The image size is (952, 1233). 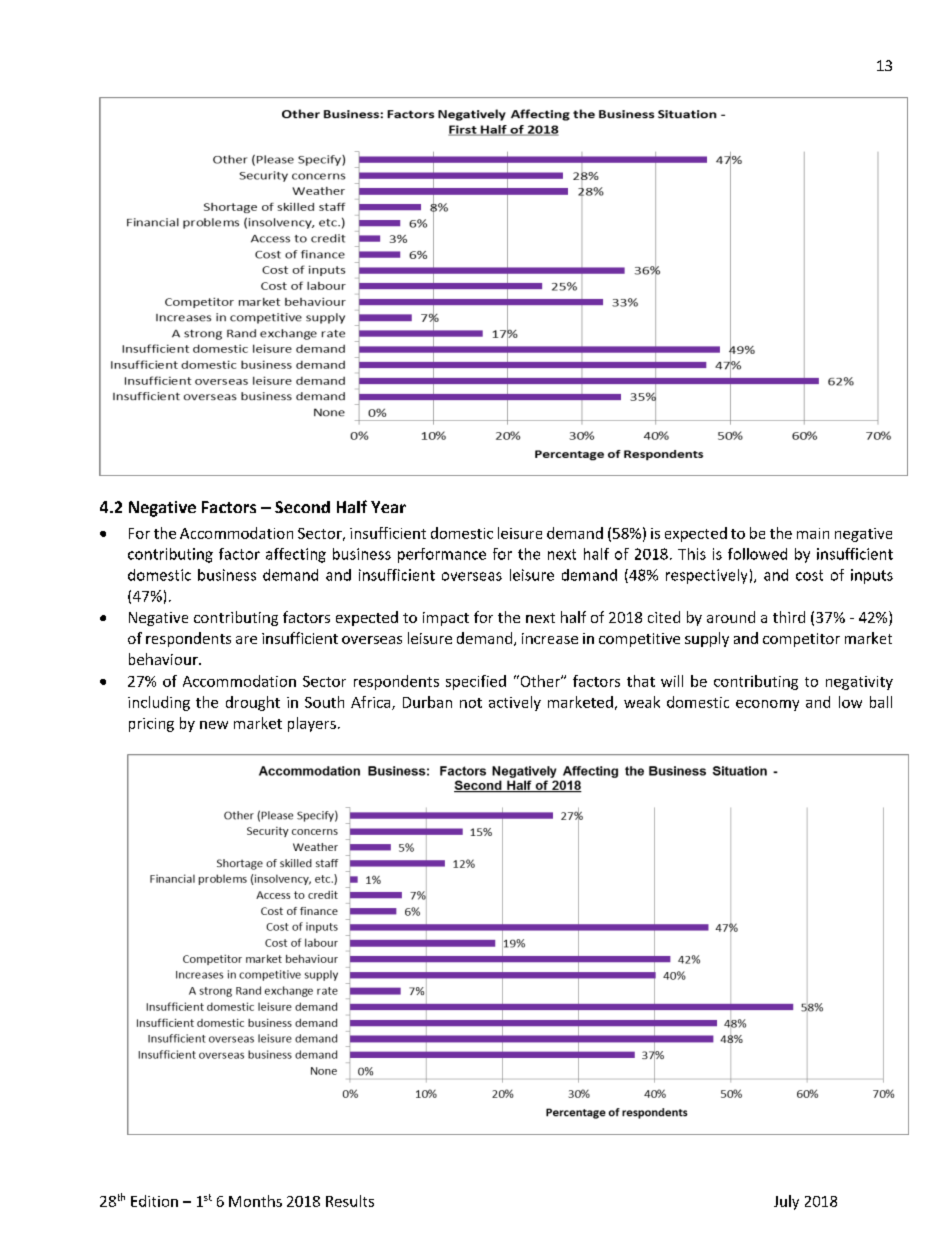 I want to click on main, so click(x=813, y=533).
